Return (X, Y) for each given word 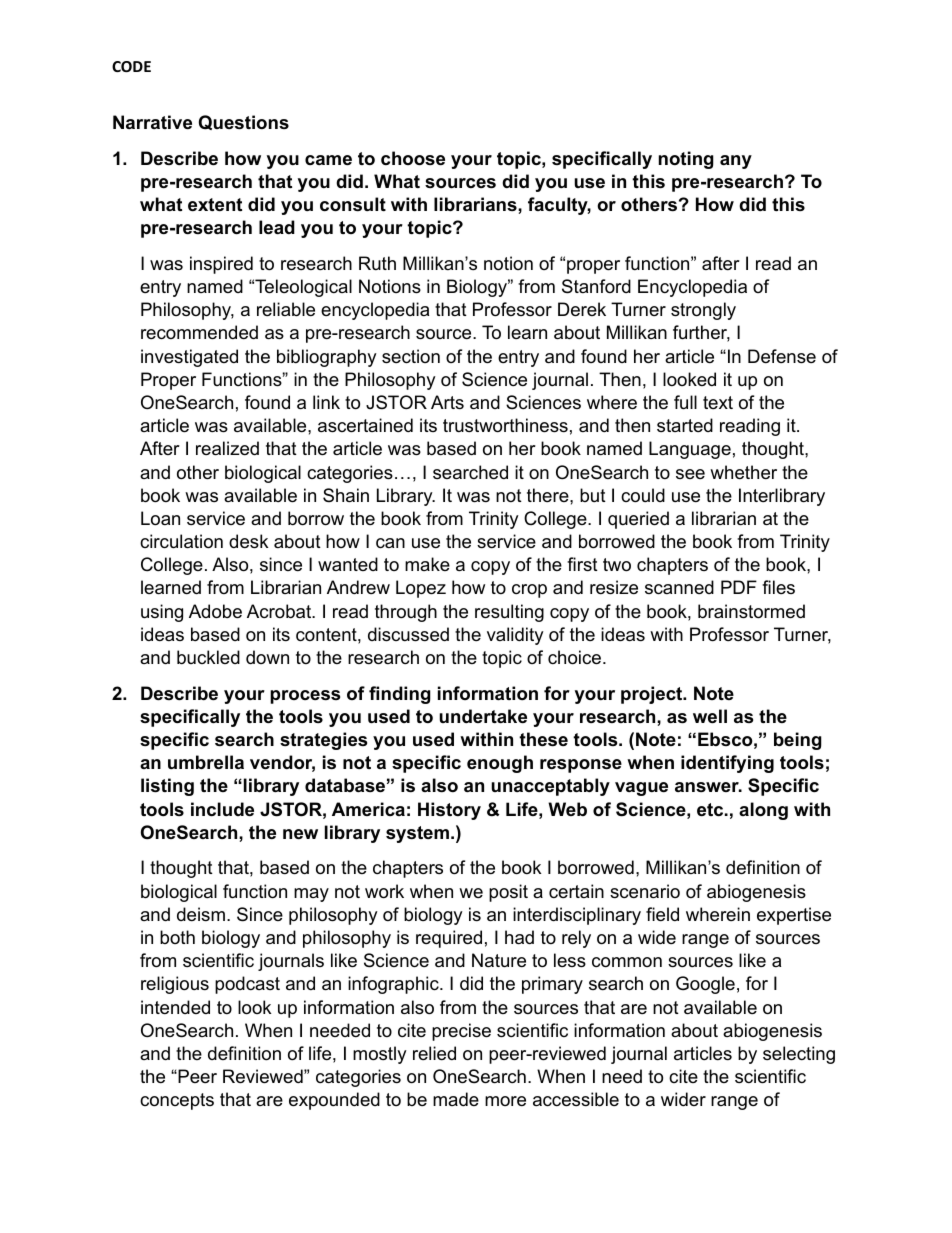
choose (413, 158)
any (736, 162)
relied (434, 1053)
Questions (244, 122)
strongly (703, 311)
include (222, 809)
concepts (177, 1101)
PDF (739, 587)
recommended (199, 332)
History (449, 811)
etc (710, 810)
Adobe (215, 611)
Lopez (421, 589)
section (411, 356)
